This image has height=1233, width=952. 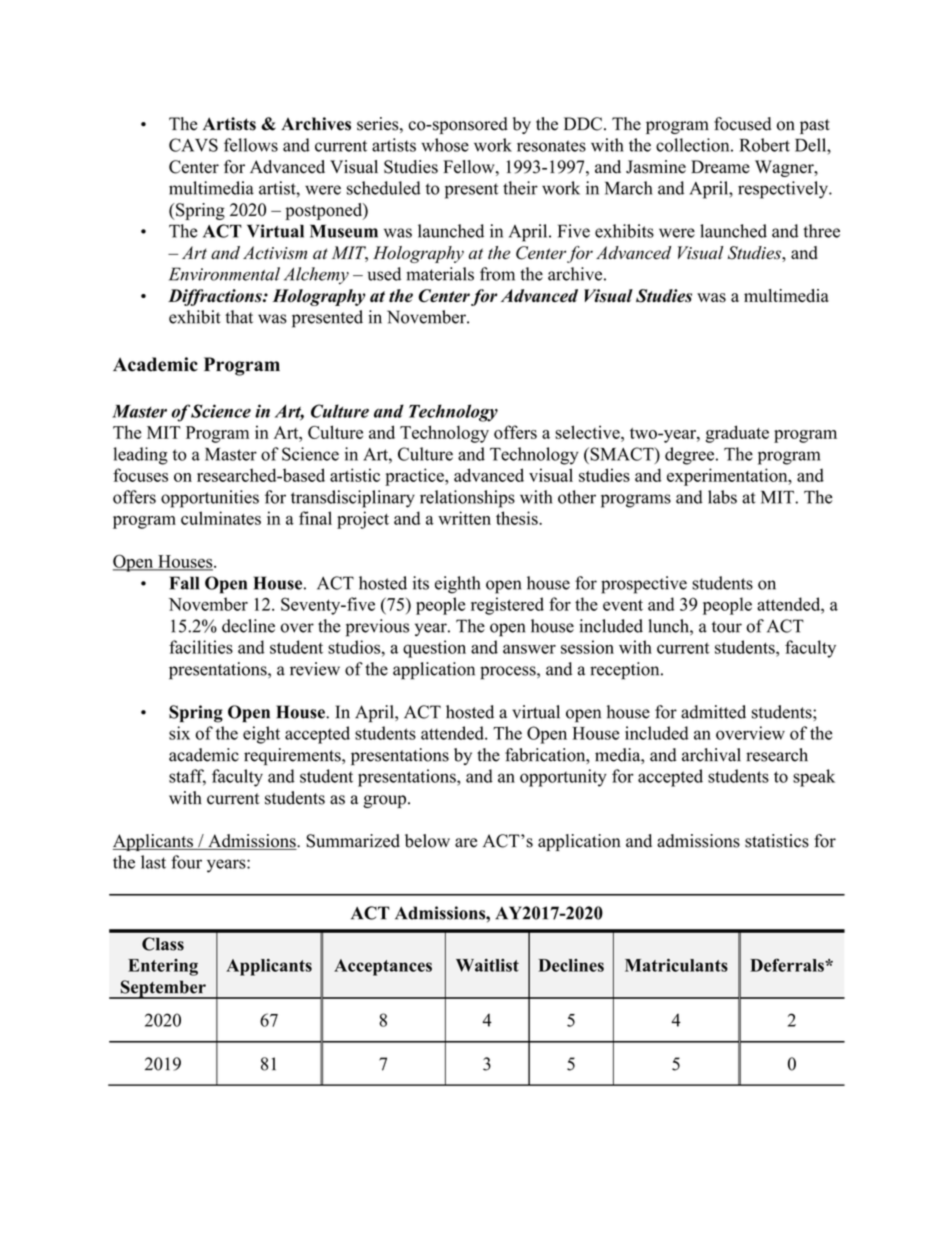 What do you see at coordinates (179, 733) in the image?
I see `six` at bounding box center [179, 733].
